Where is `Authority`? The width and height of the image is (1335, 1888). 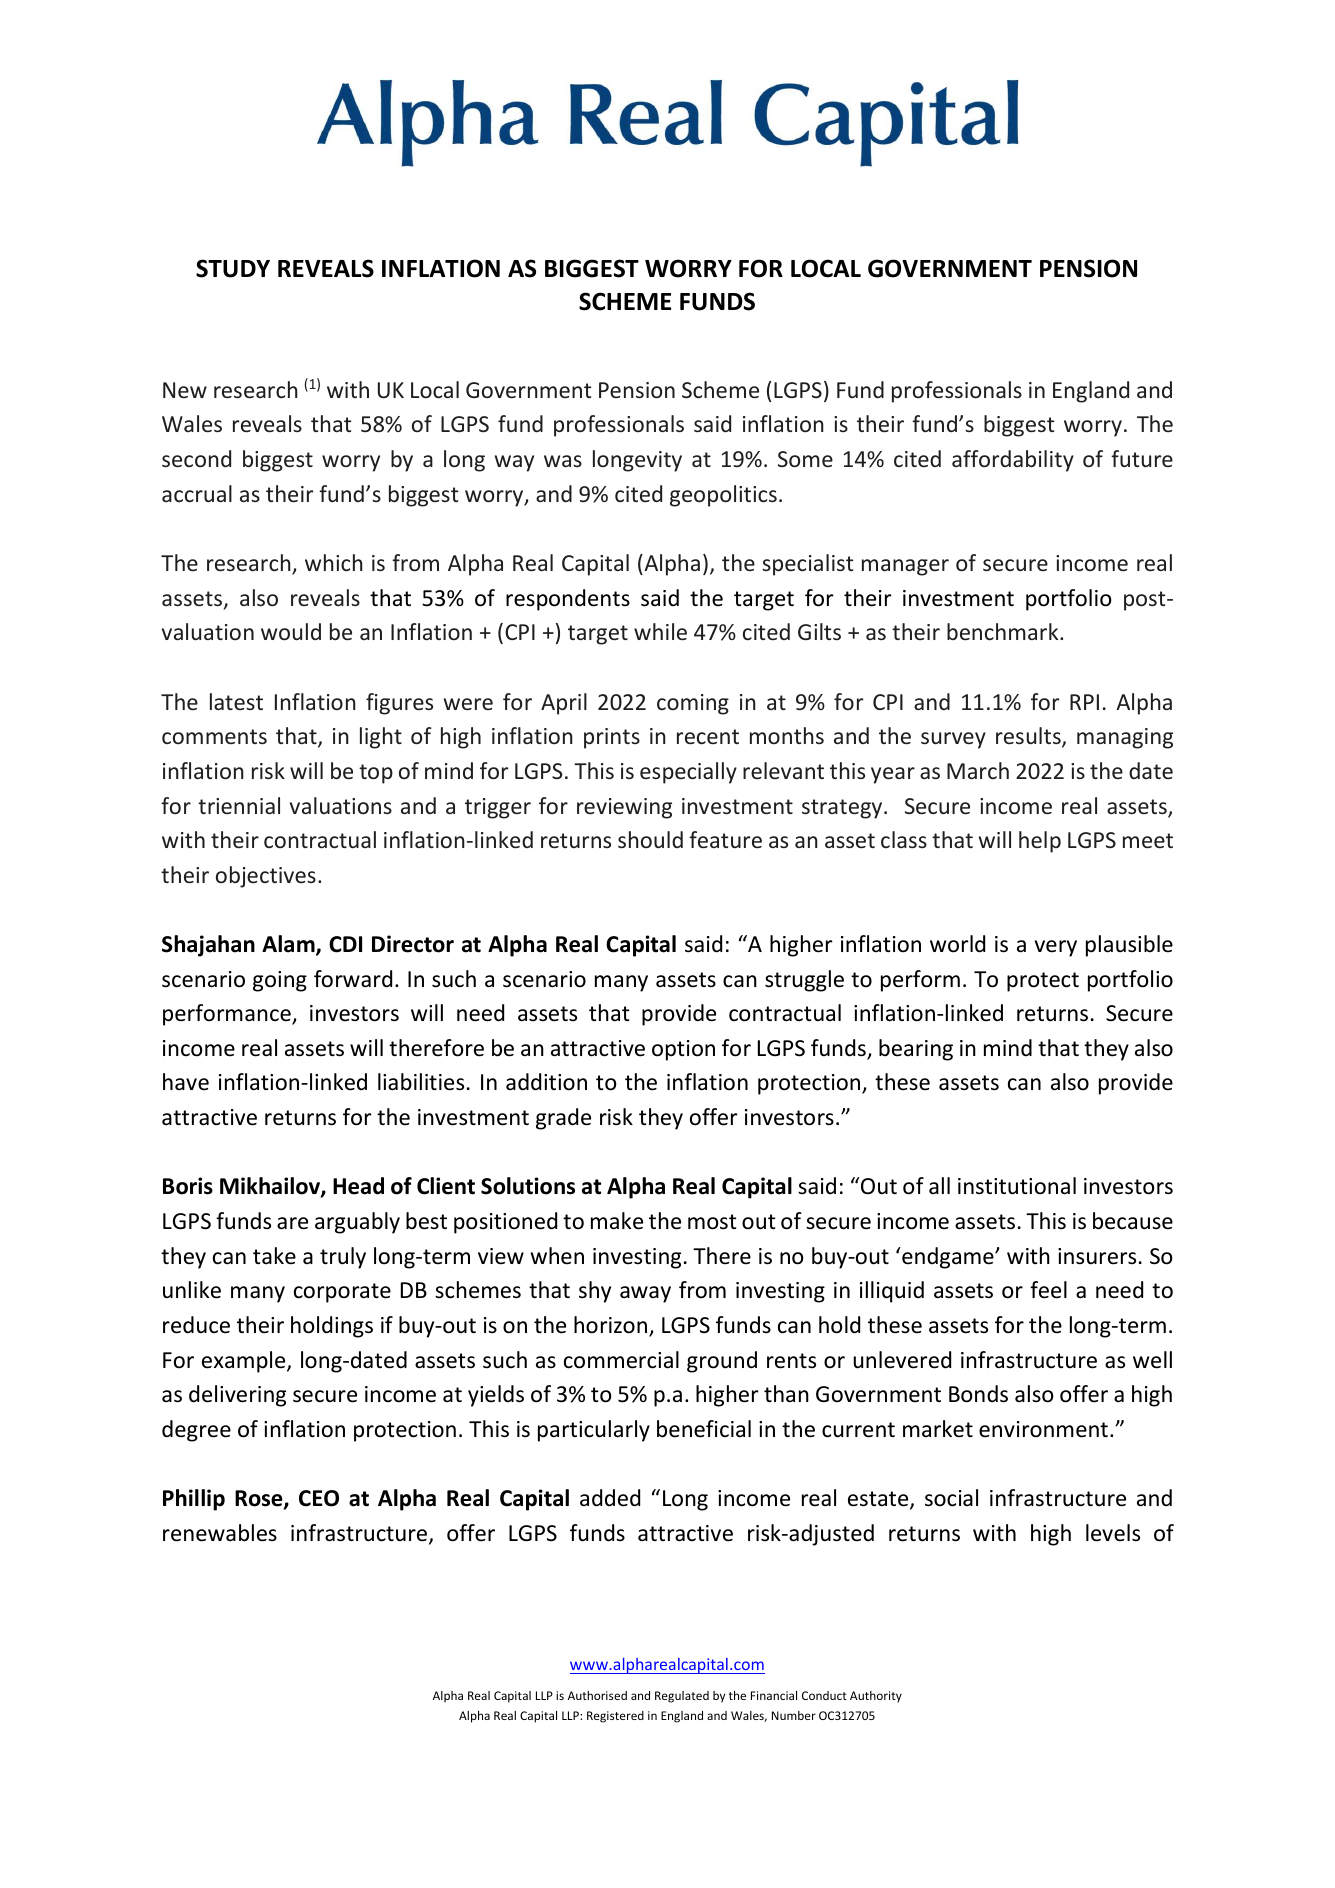
Authority is located at coordinates (876, 1697).
